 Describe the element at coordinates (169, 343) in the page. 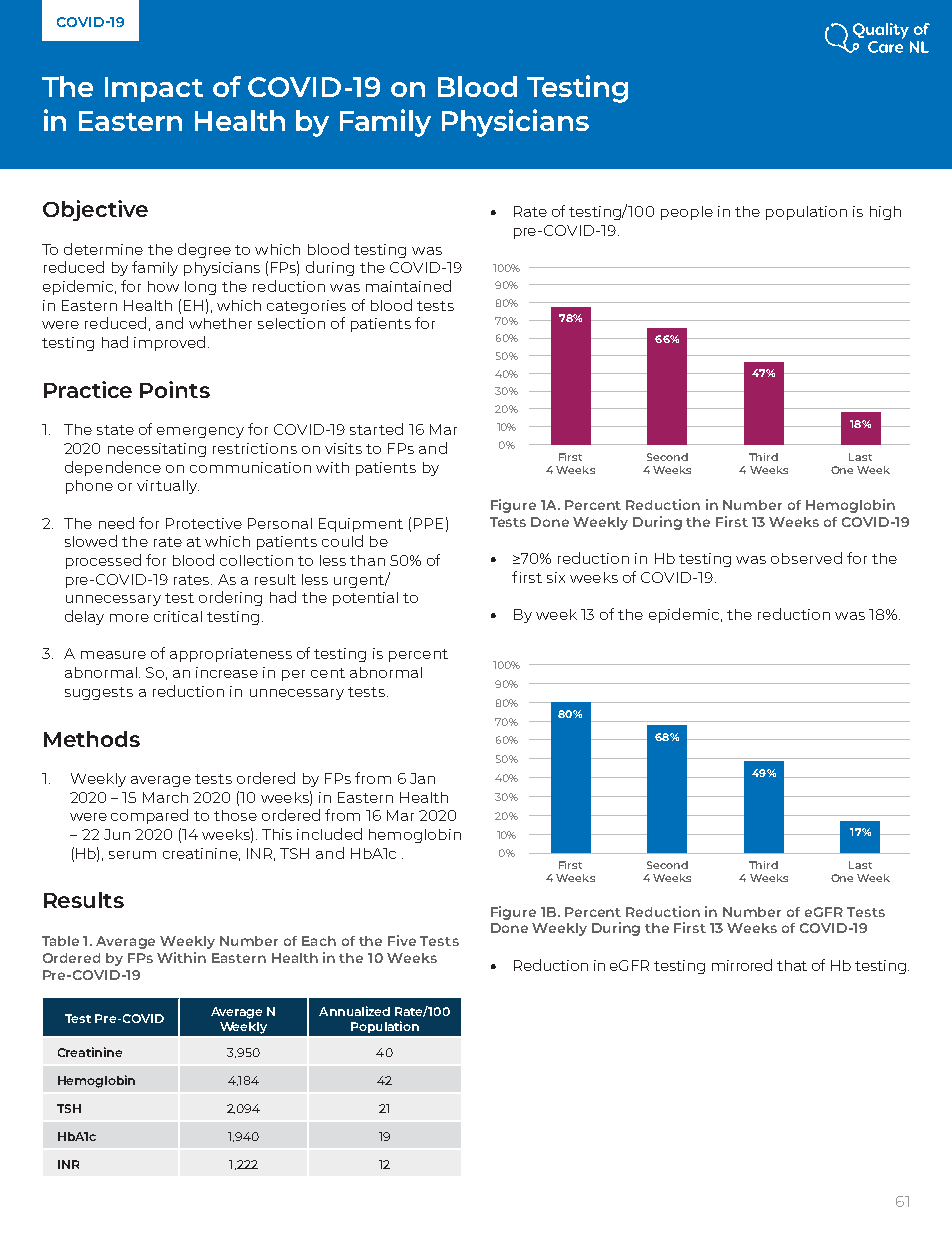

I see `improved` at that location.
